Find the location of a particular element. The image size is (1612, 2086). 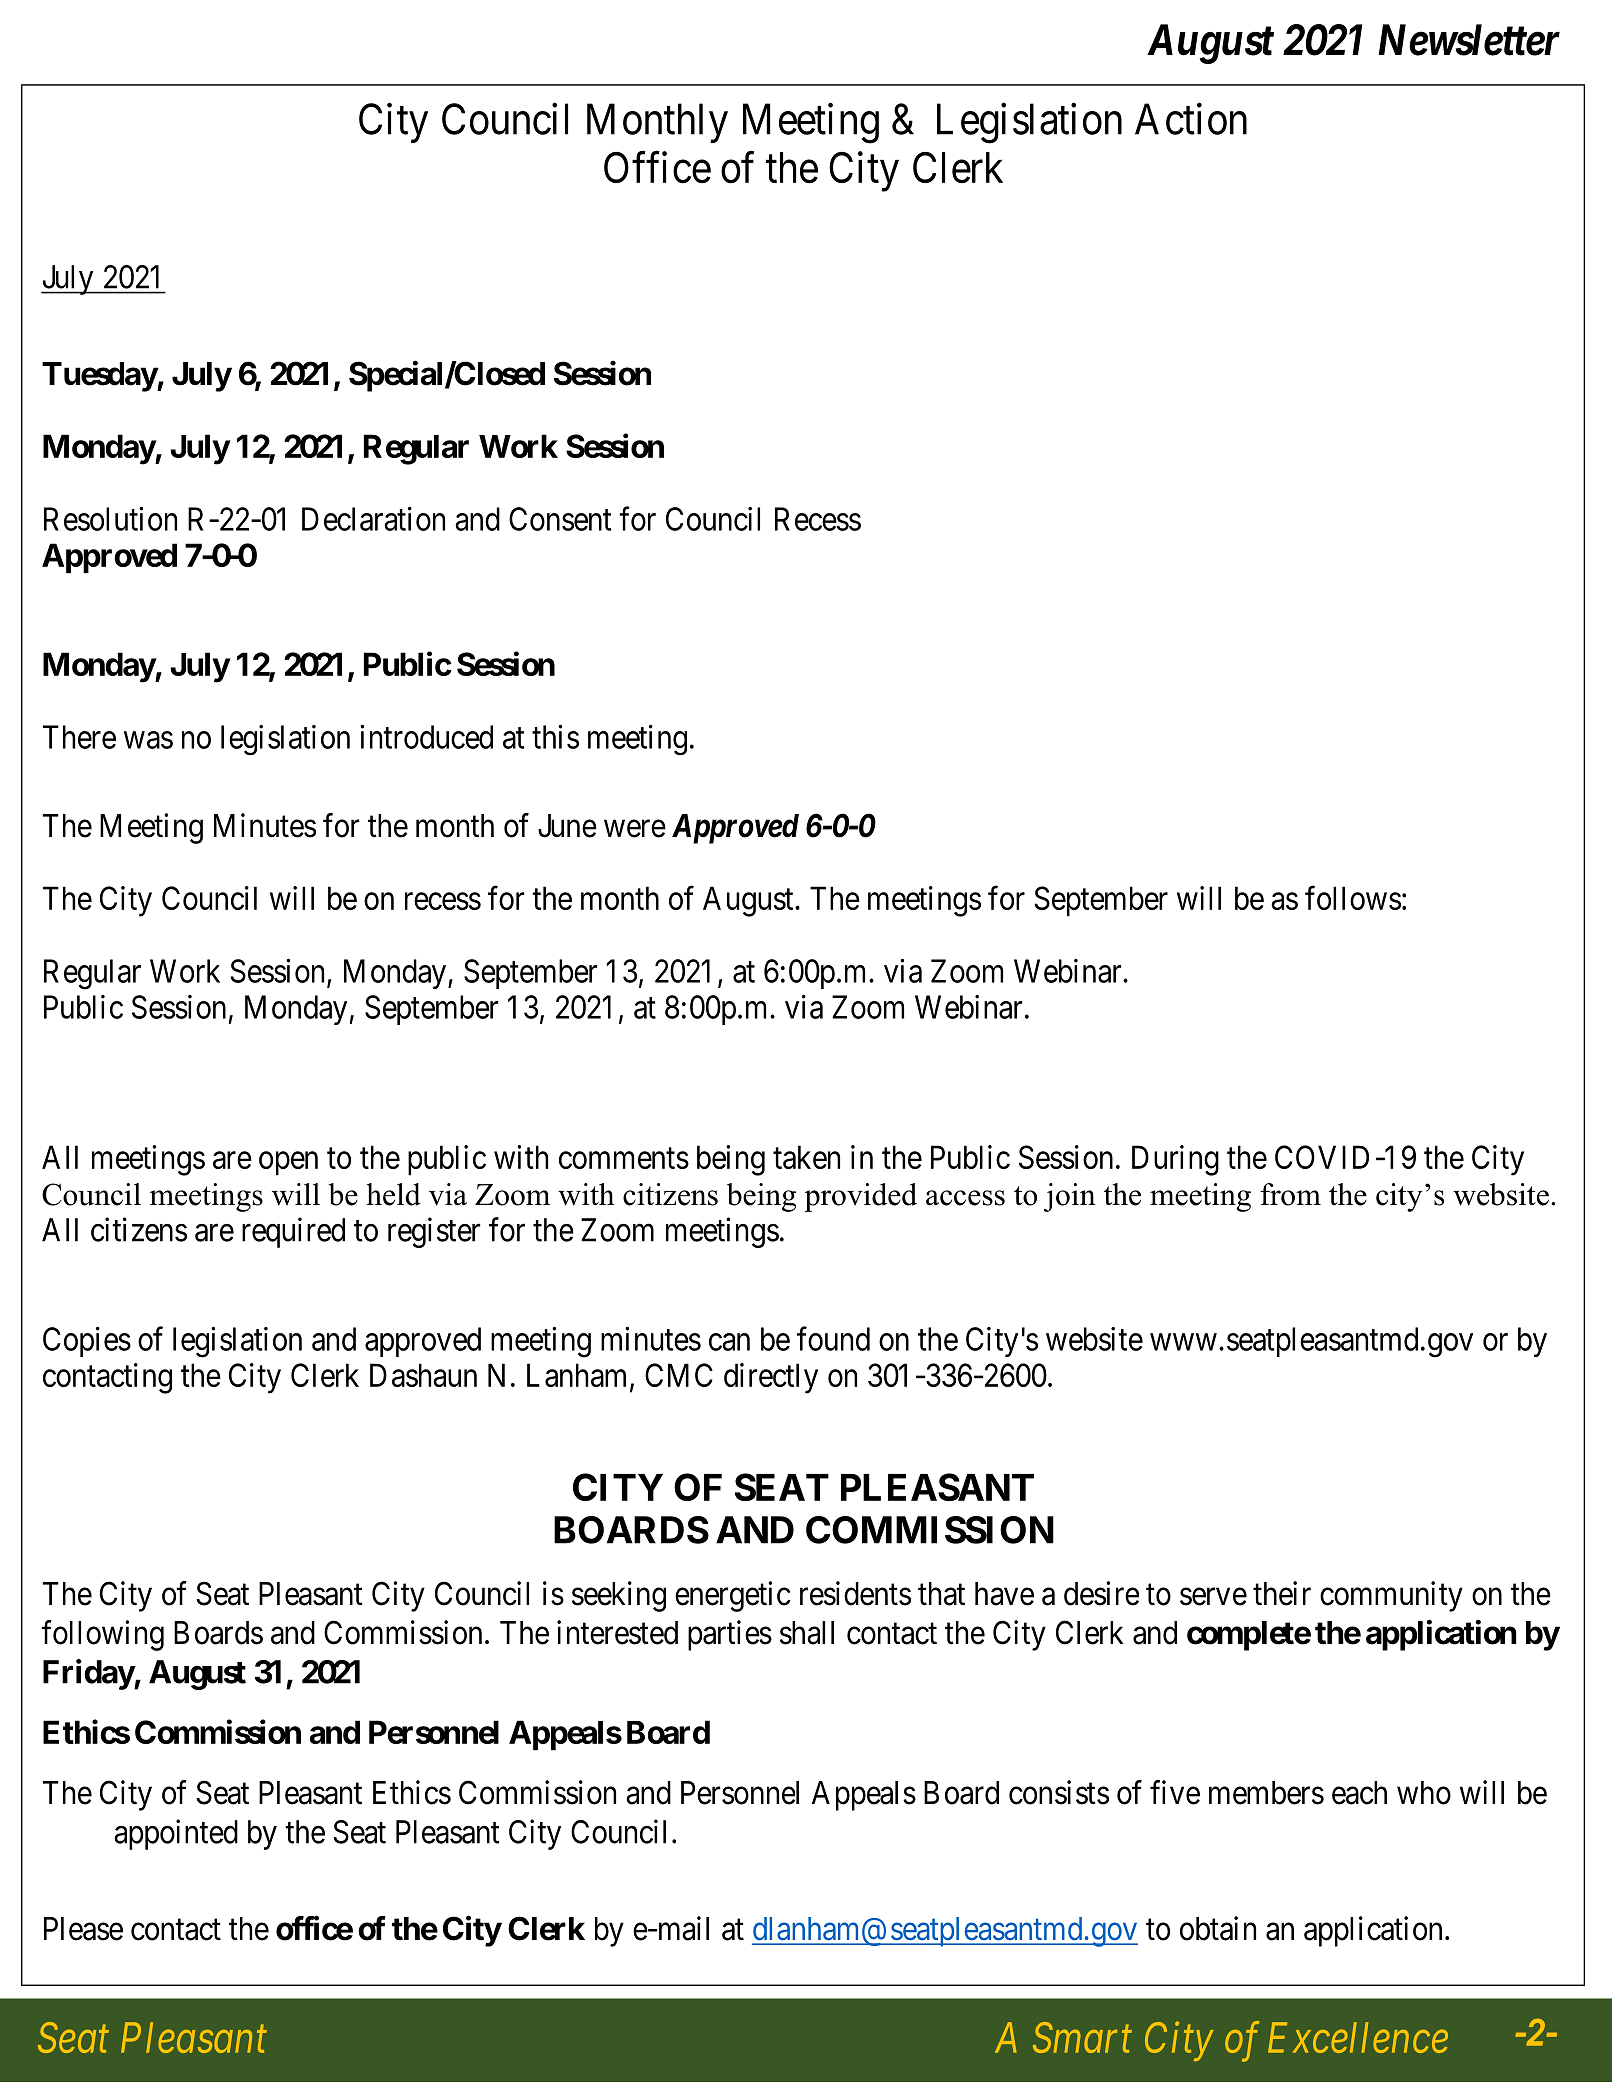

Please is located at coordinates (83, 1929).
